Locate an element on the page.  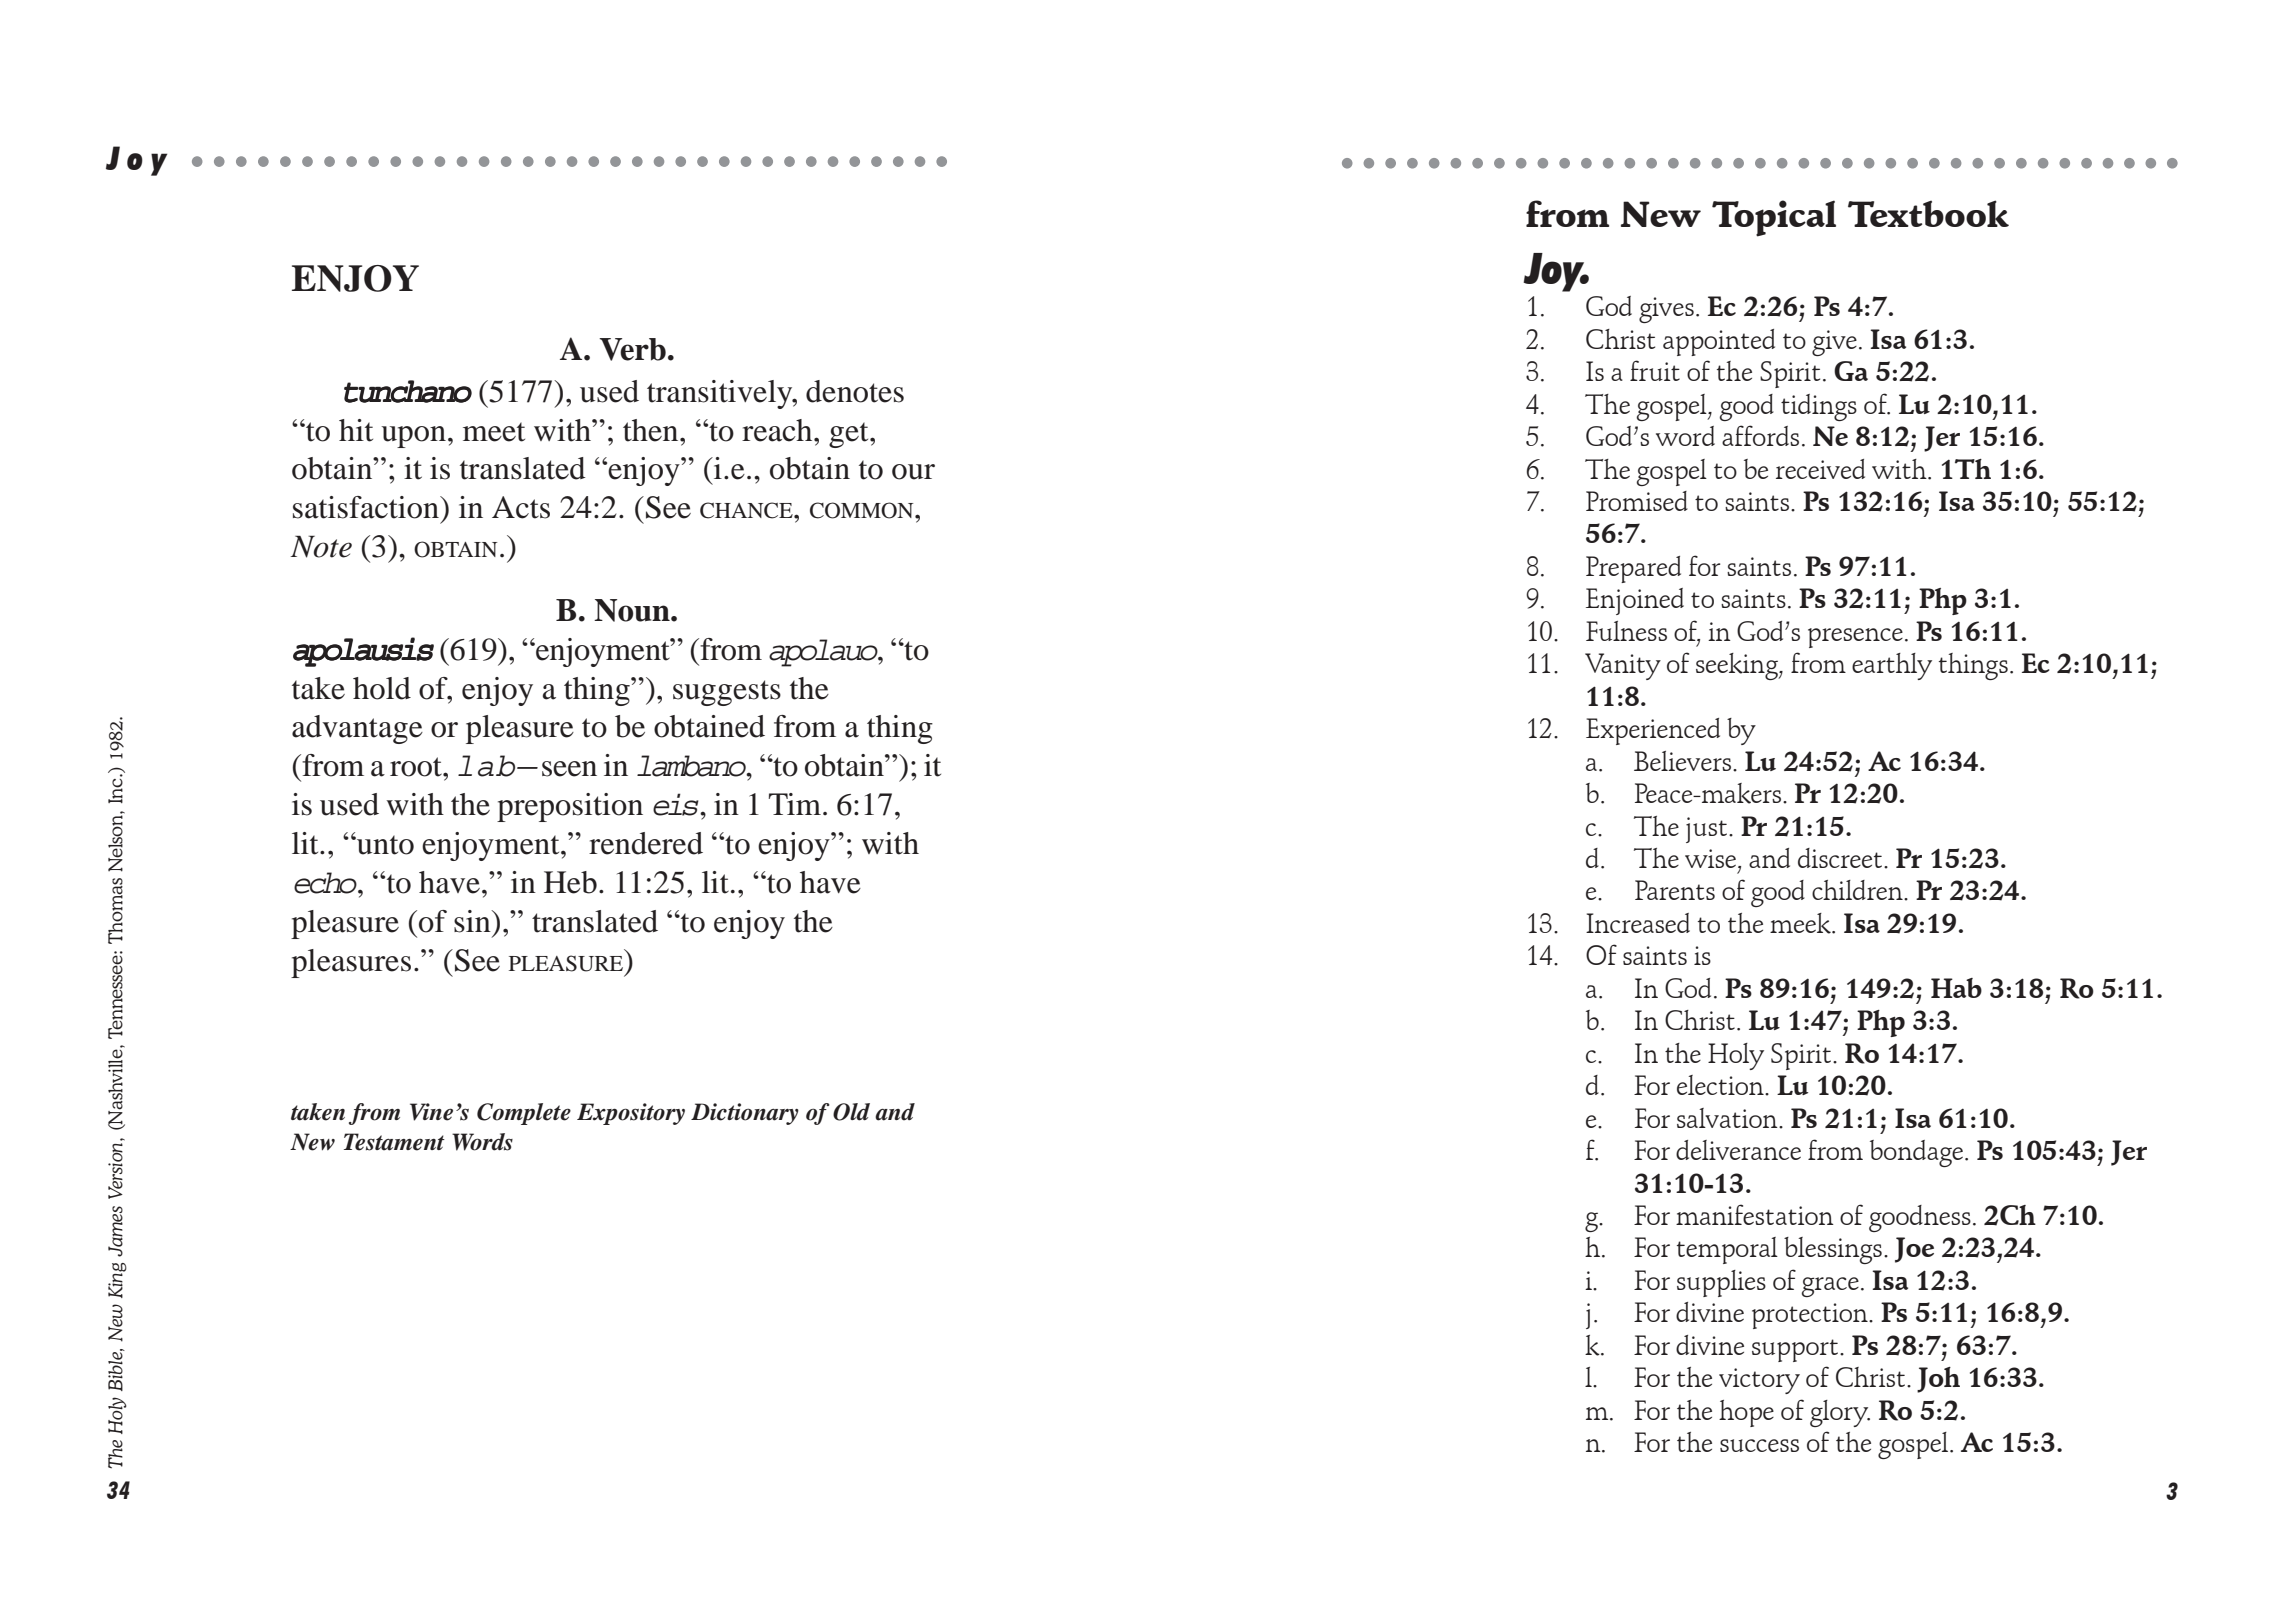
salvation is located at coordinates (1728, 1118).
